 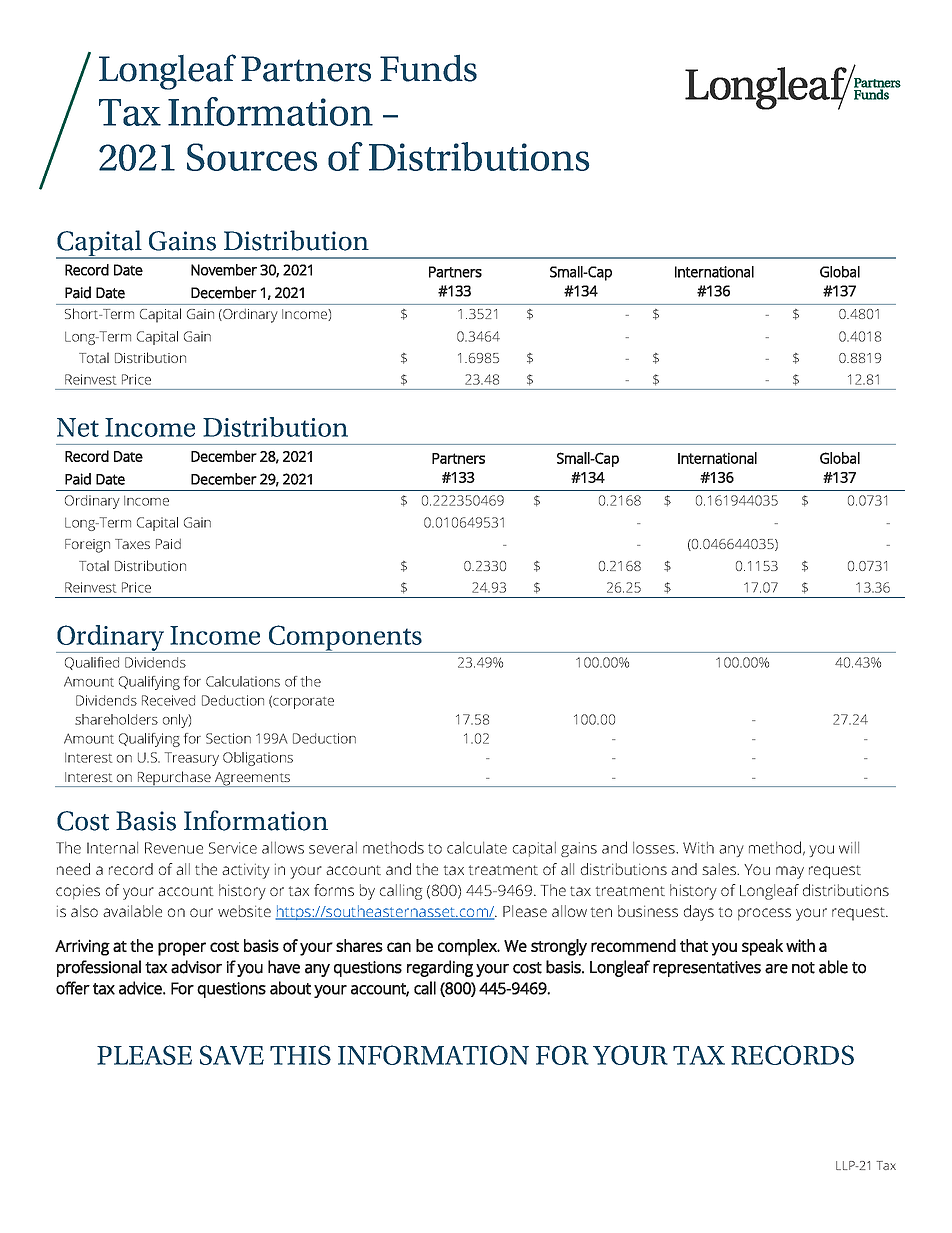 I want to click on Funds, so click(x=428, y=68).
